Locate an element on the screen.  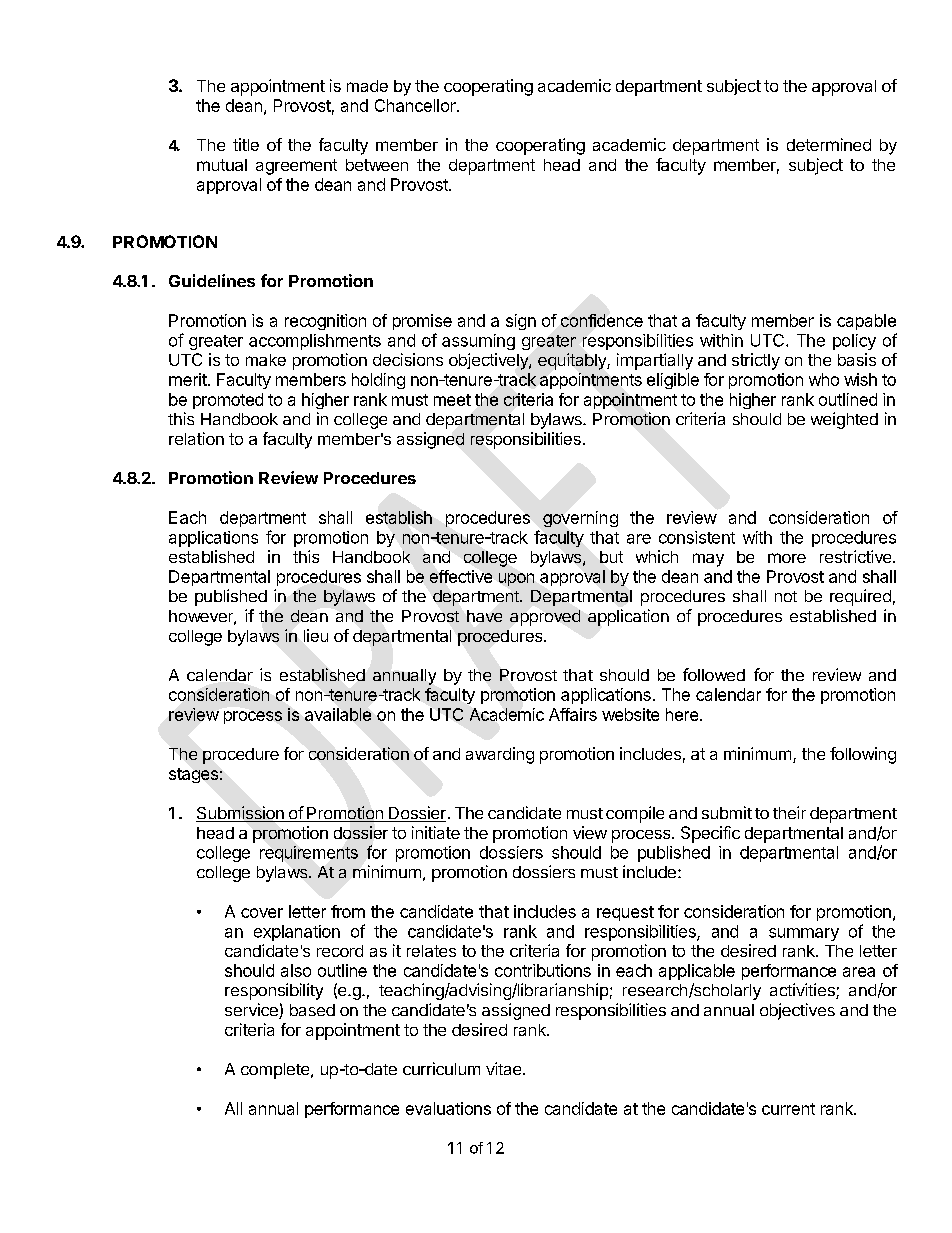
more is located at coordinates (787, 558).
